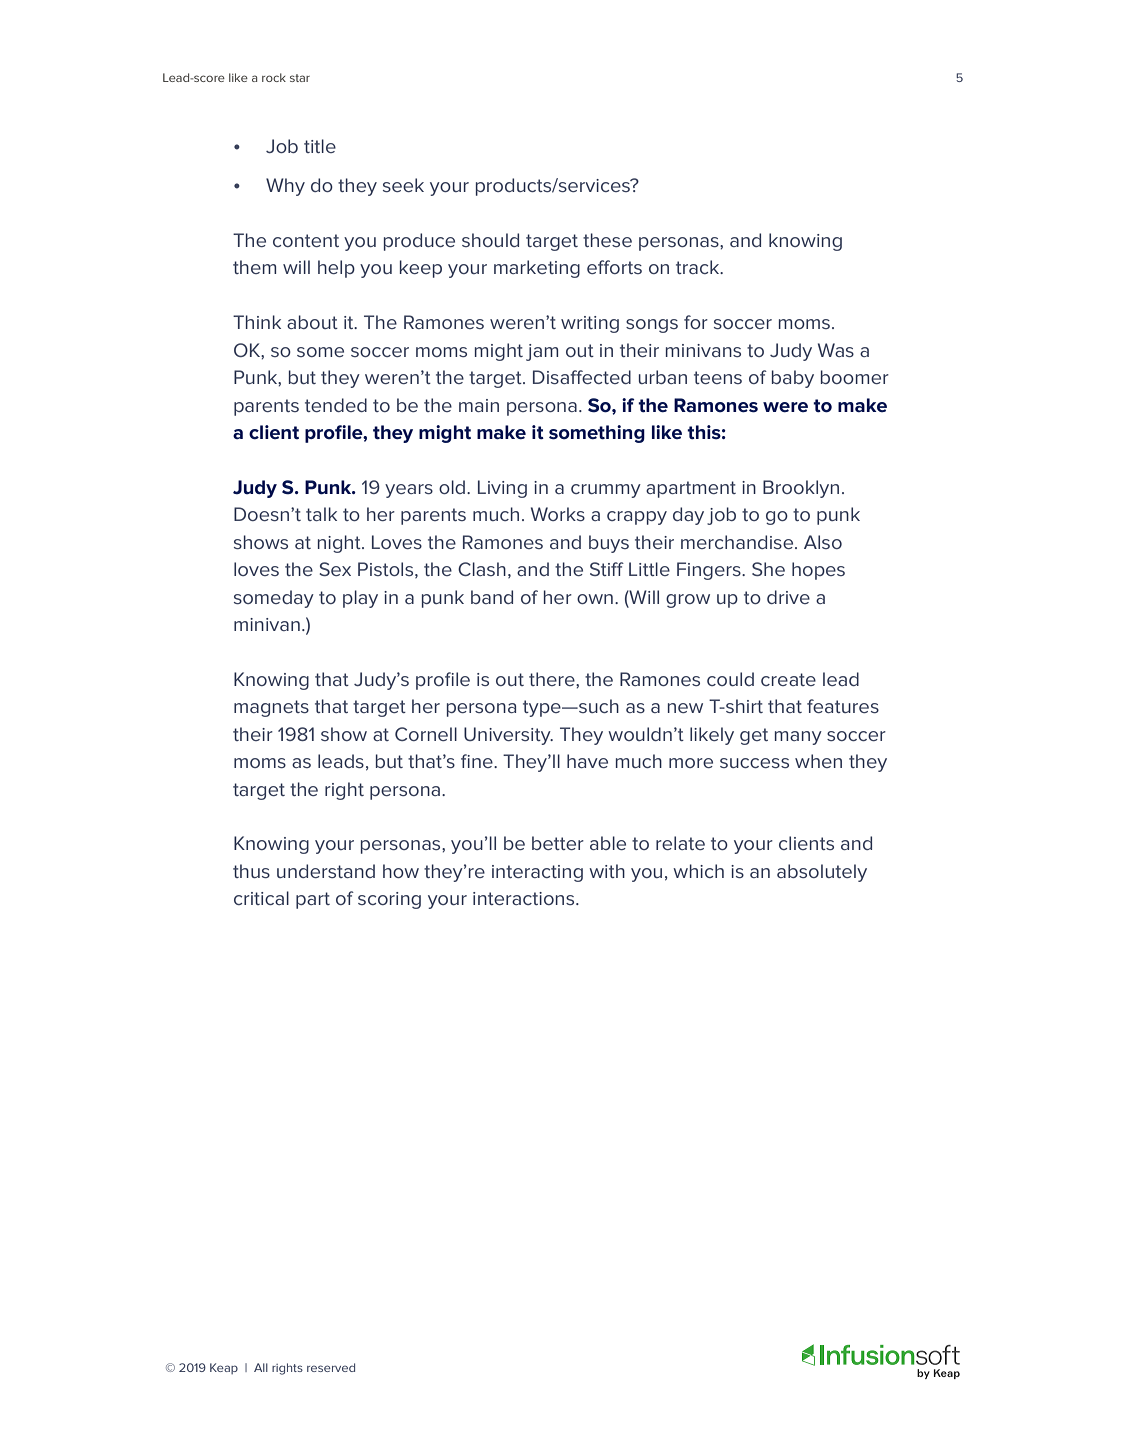 This screenshot has width=1124, height=1454. Describe the element at coordinates (607, 240) in the screenshot. I see `these` at that location.
